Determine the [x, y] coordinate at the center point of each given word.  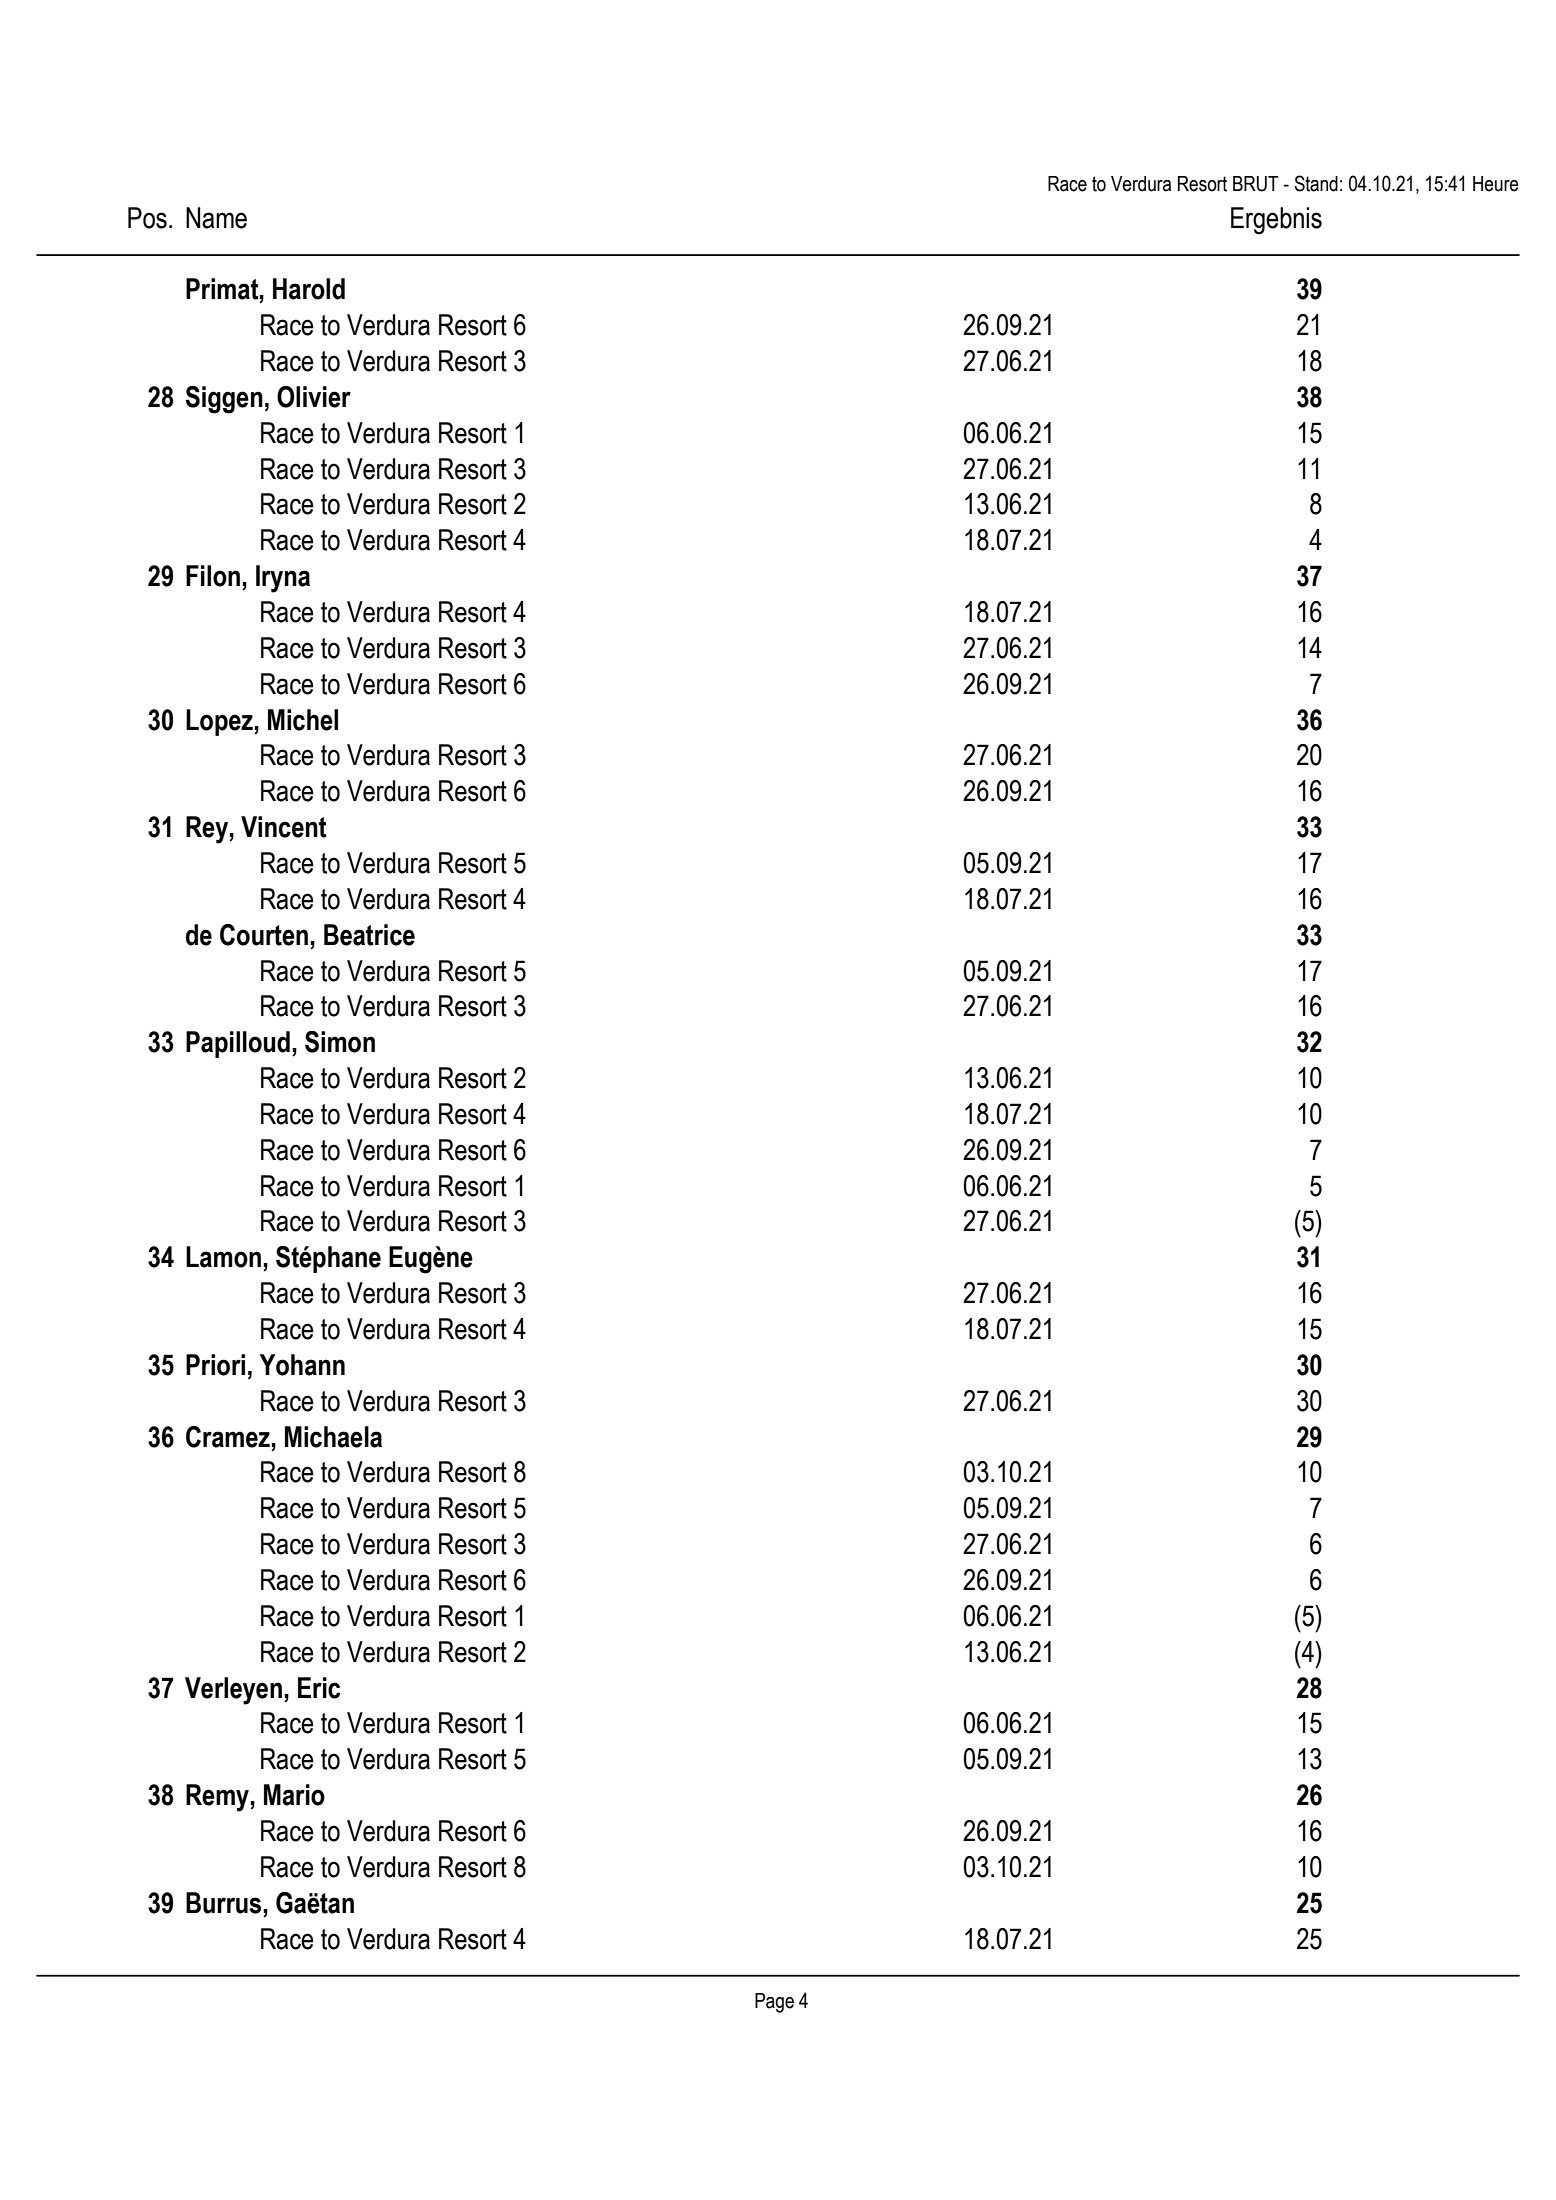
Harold [309, 289]
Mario [294, 1795]
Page [774, 2003]
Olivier [314, 397]
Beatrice [369, 935]
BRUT [1256, 184]
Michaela [333, 1437]
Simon [340, 1042]
